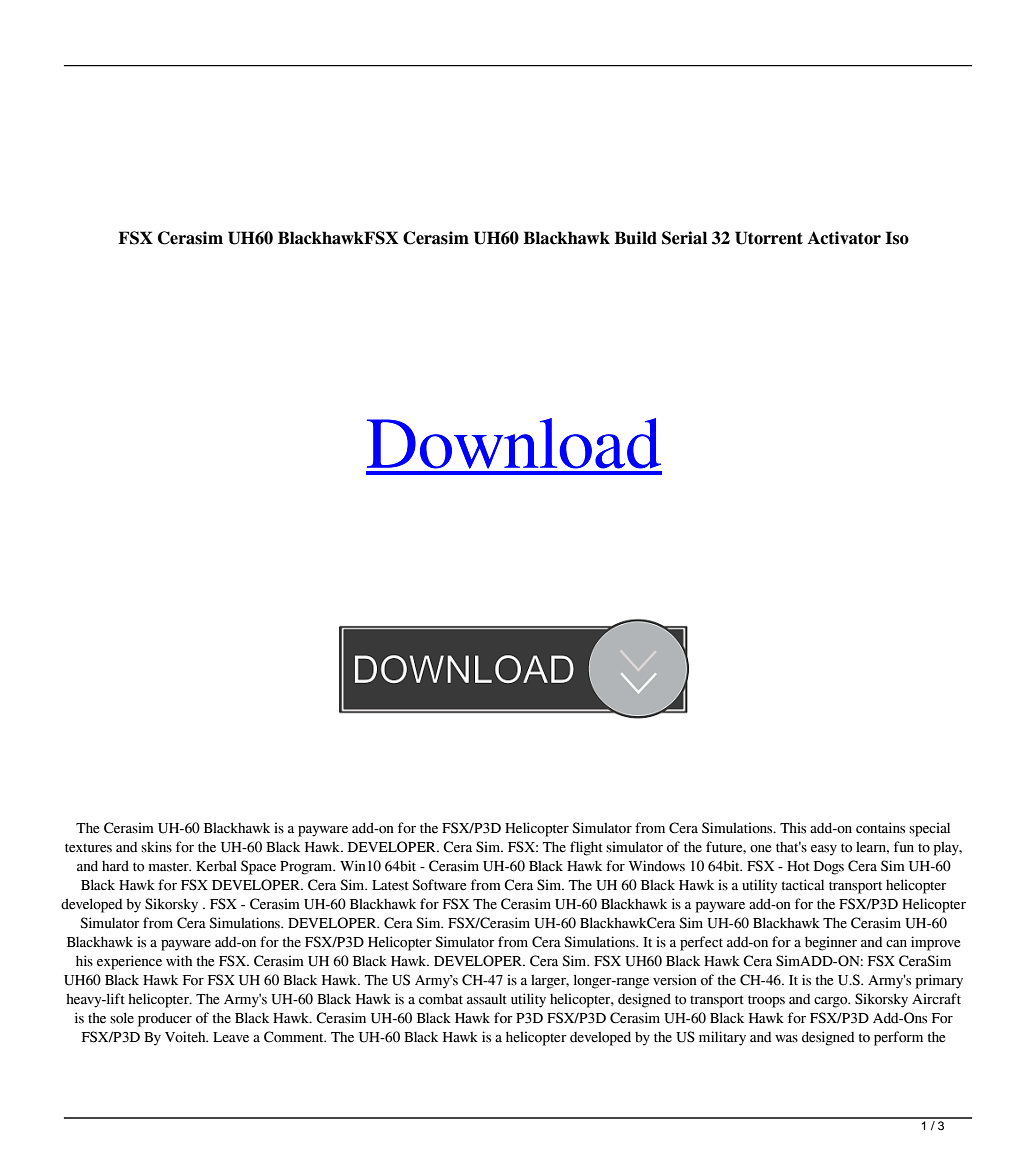 Image resolution: width=1036 pixels, height=1161 pixels. Describe the element at coordinates (165, 1020) in the page. I see `producer` at that location.
